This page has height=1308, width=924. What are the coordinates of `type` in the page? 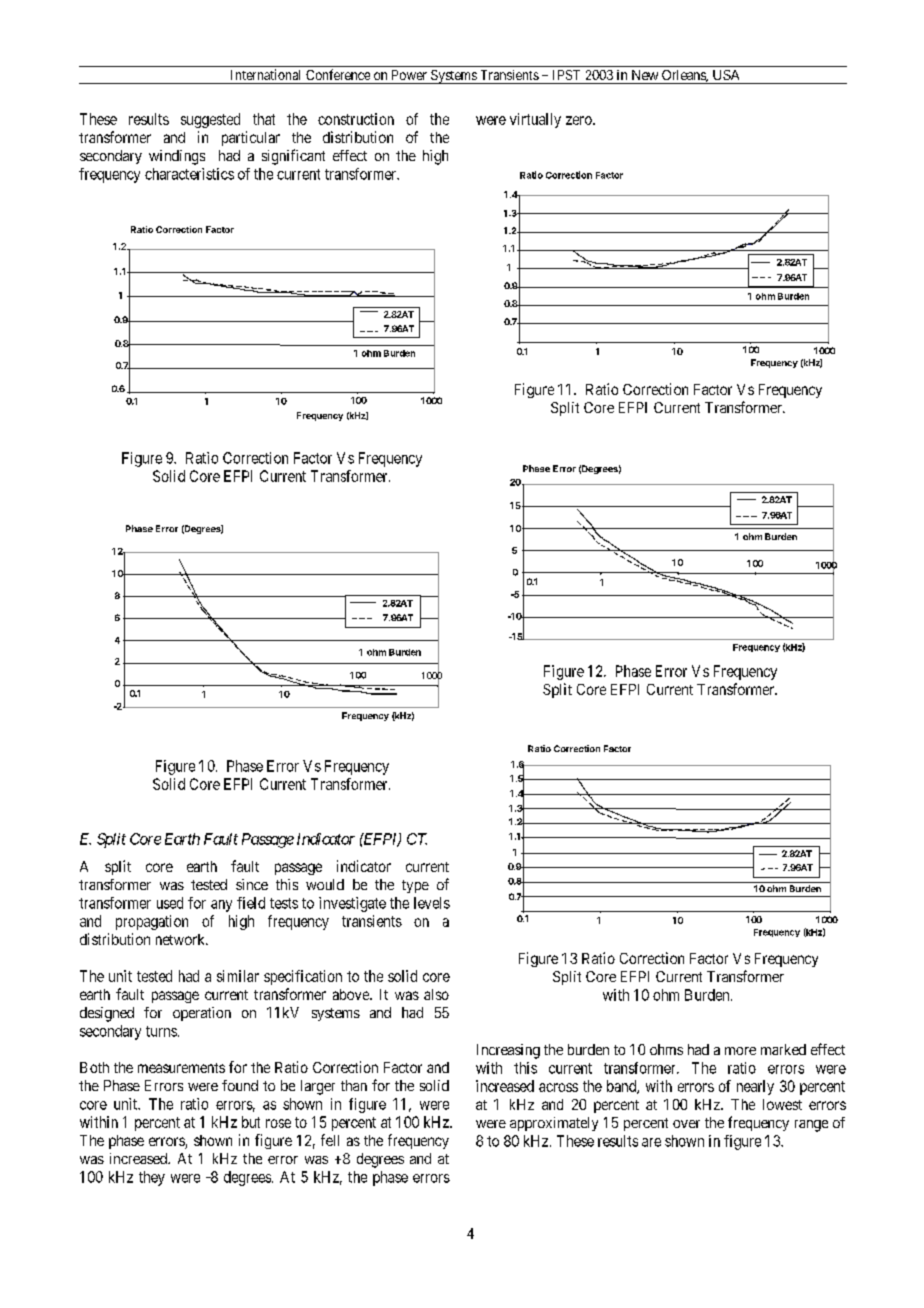 It's located at (415, 886).
